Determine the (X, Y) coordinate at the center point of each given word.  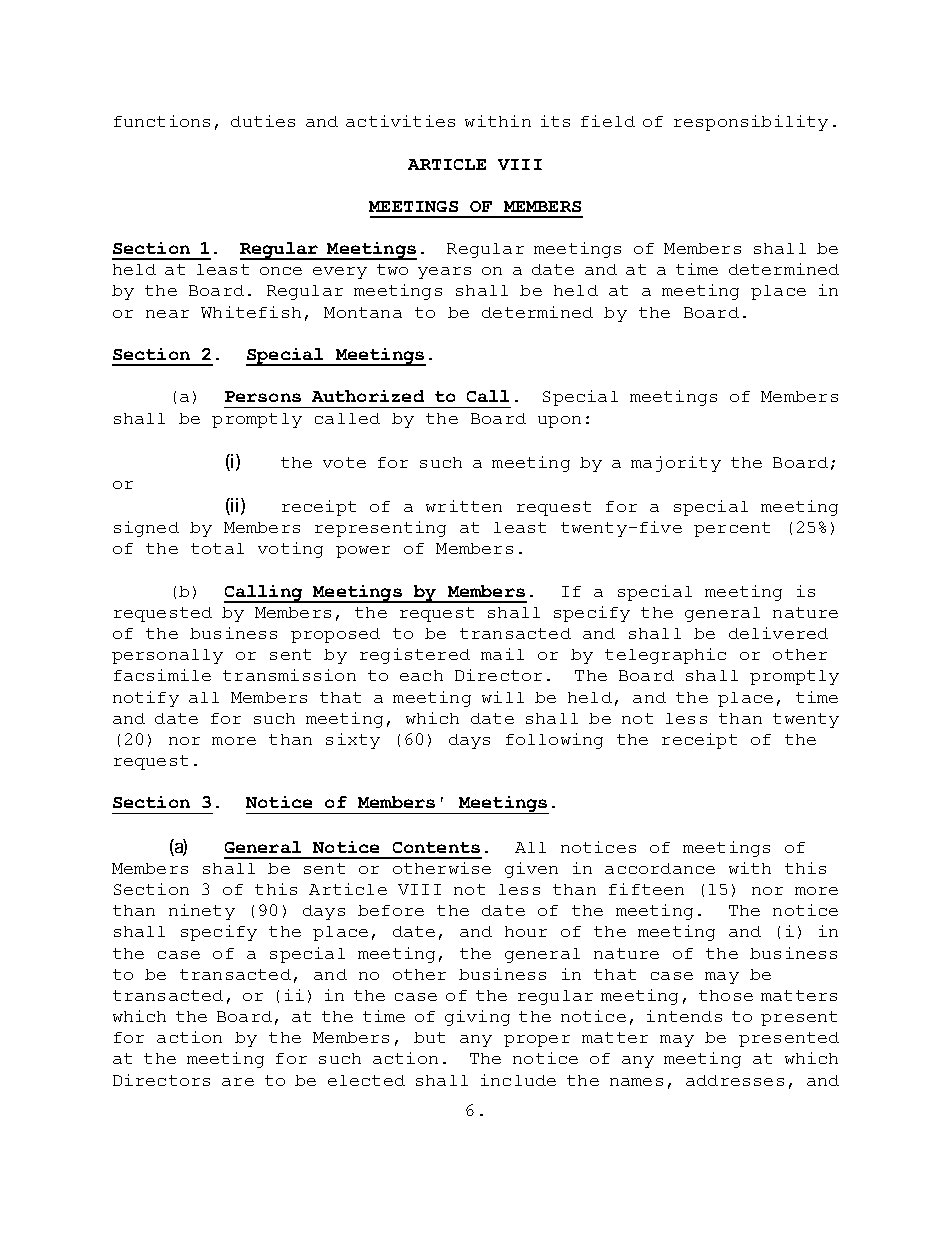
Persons (263, 396)
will (503, 697)
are (238, 1082)
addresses (735, 1080)
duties (263, 121)
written (464, 506)
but (429, 1037)
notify (146, 699)
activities (400, 121)
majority (676, 464)
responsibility (751, 123)
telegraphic (665, 656)
